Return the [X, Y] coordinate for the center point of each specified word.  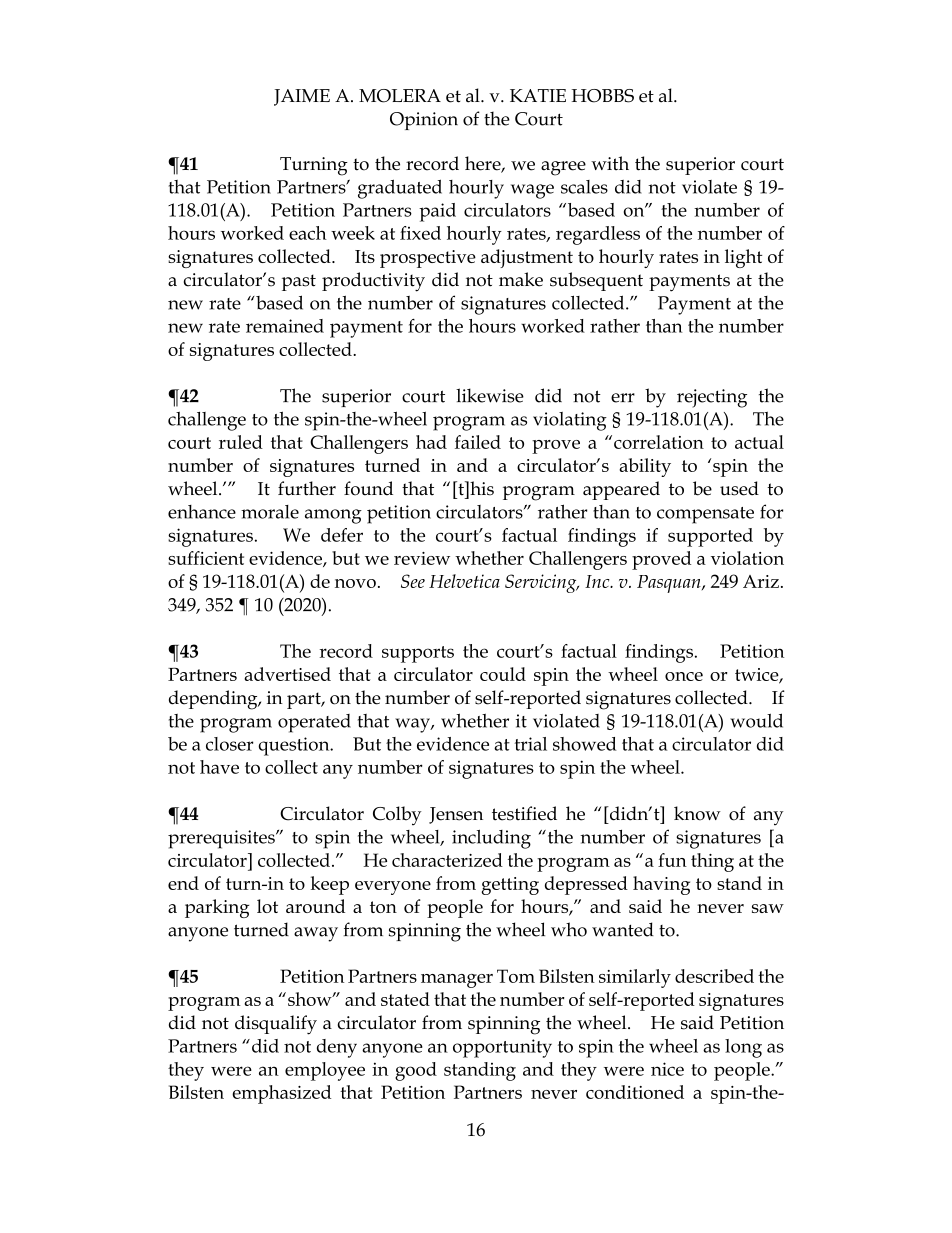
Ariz [761, 581]
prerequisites [222, 839]
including [491, 839]
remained [285, 326]
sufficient [206, 558]
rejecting [712, 398]
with [610, 163]
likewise [490, 395]
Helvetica [464, 581]
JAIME [302, 97]
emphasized [281, 1094]
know [697, 813]
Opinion [424, 121]
